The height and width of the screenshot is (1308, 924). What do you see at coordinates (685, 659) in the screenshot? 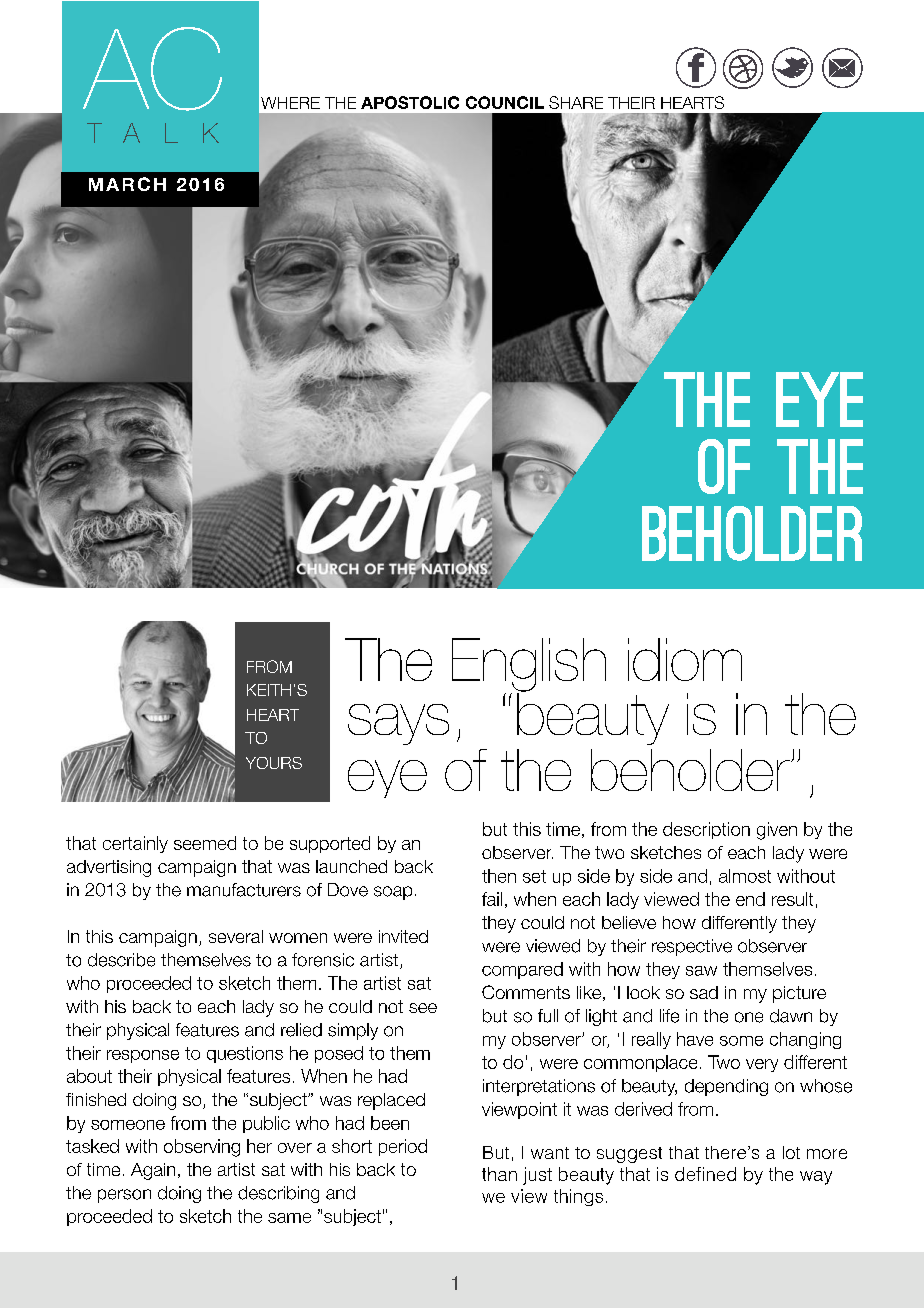
I see `idiom` at bounding box center [685, 659].
